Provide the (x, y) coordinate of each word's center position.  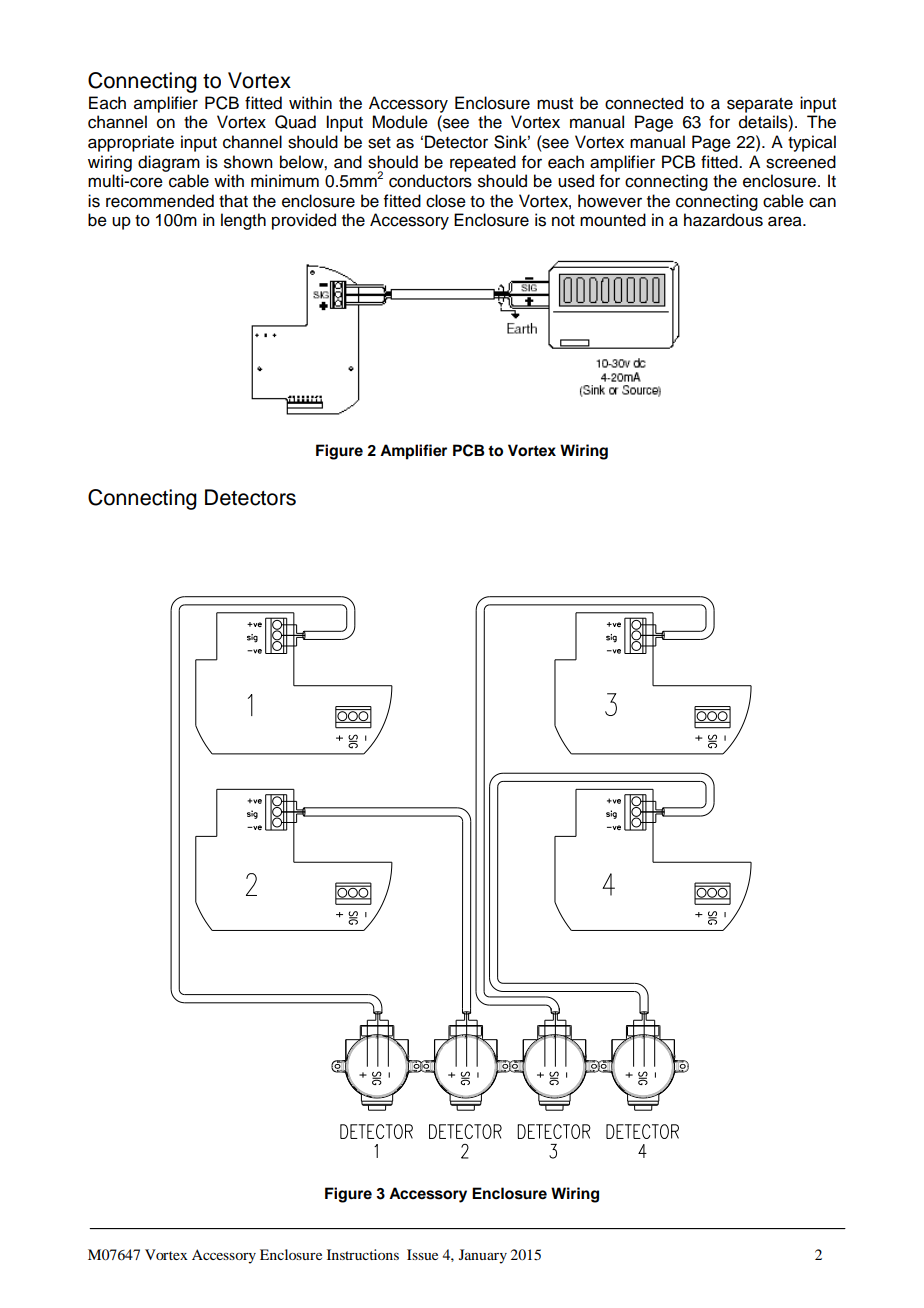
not (563, 221)
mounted (613, 220)
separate (760, 105)
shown (248, 162)
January (483, 1256)
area (786, 221)
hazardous (723, 220)
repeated (483, 163)
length (243, 221)
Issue (422, 1254)
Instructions (363, 1254)
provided (304, 221)
